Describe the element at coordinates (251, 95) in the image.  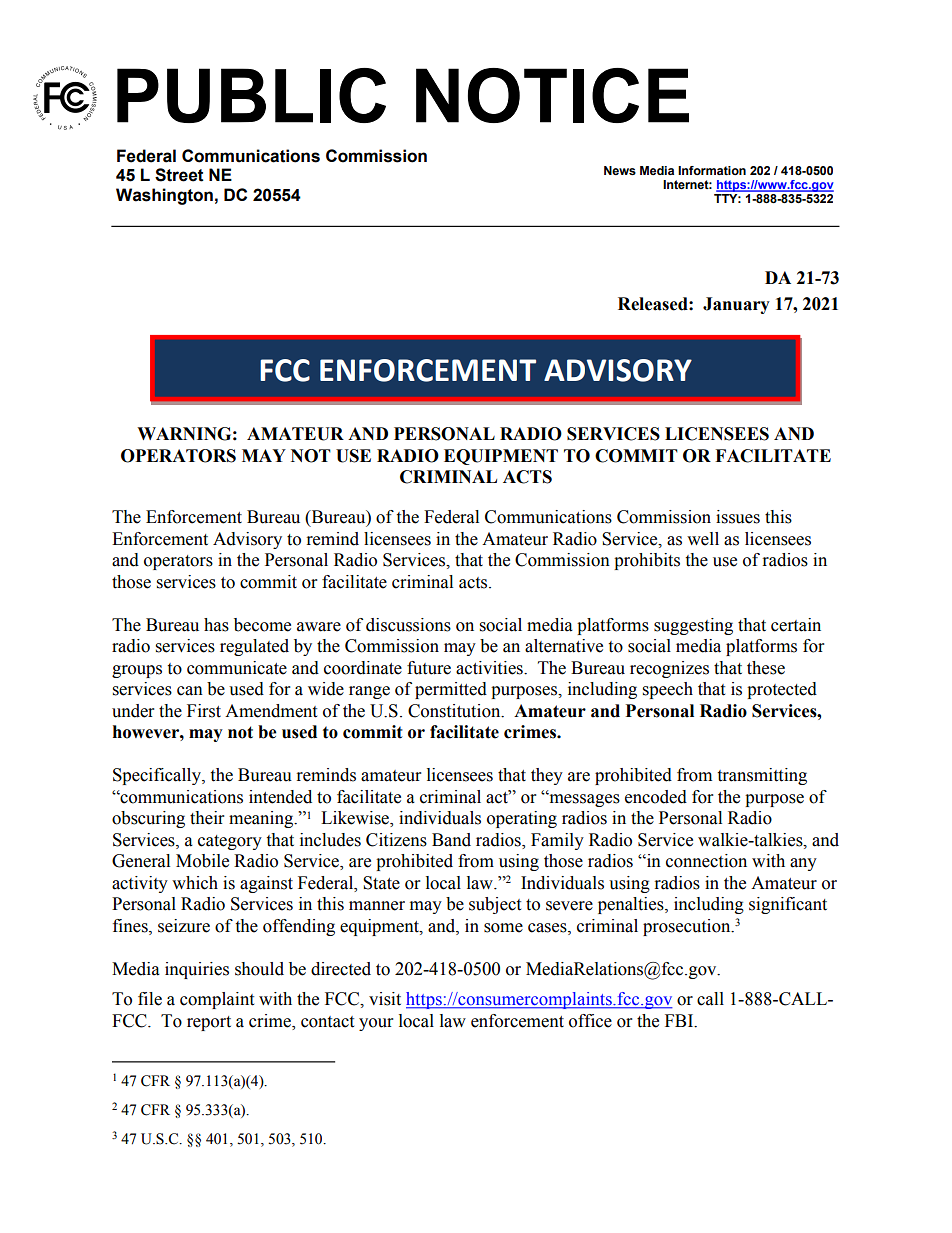
I see `PUBLIC` at that location.
